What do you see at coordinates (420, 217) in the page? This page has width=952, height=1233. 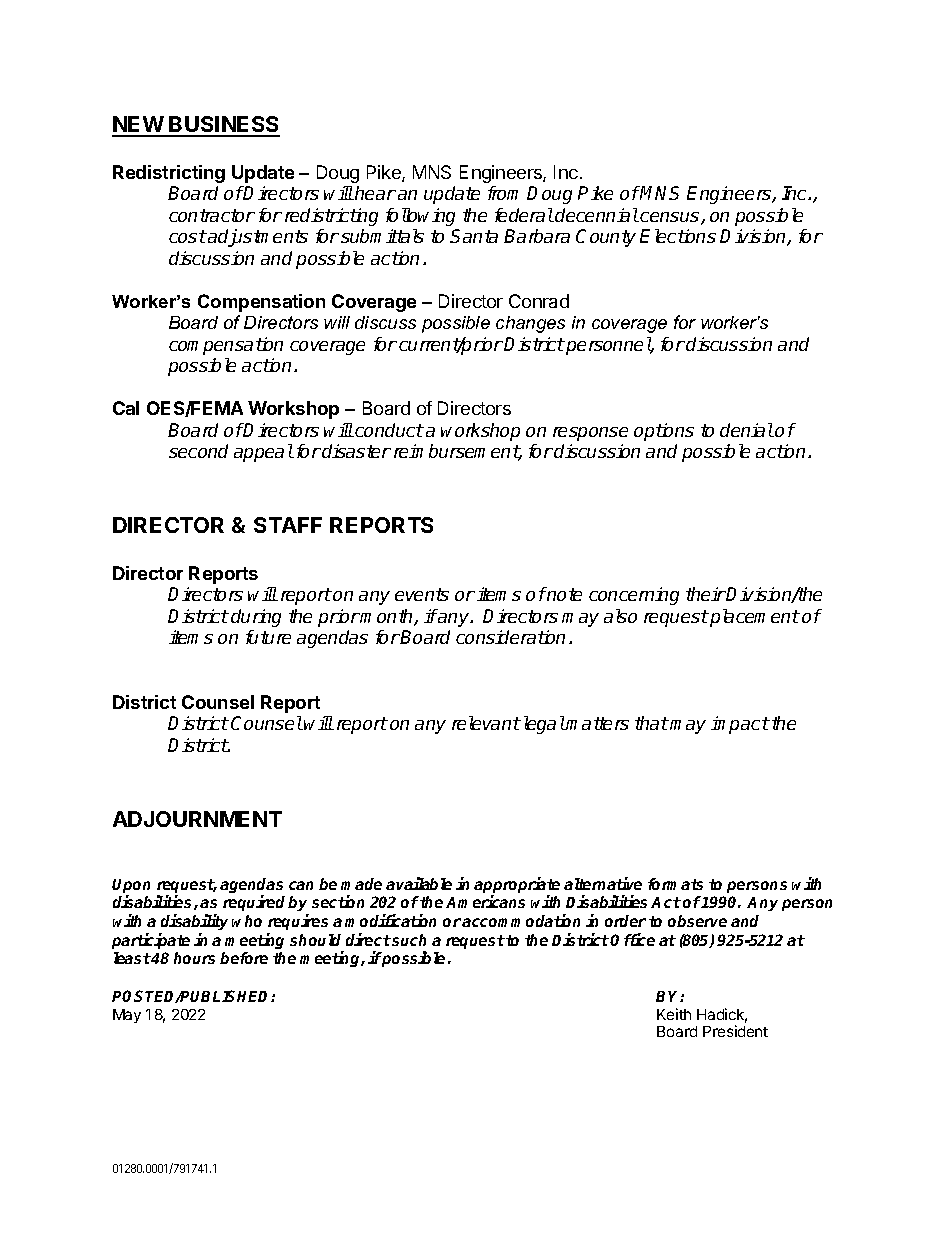 I see `following` at bounding box center [420, 217].
